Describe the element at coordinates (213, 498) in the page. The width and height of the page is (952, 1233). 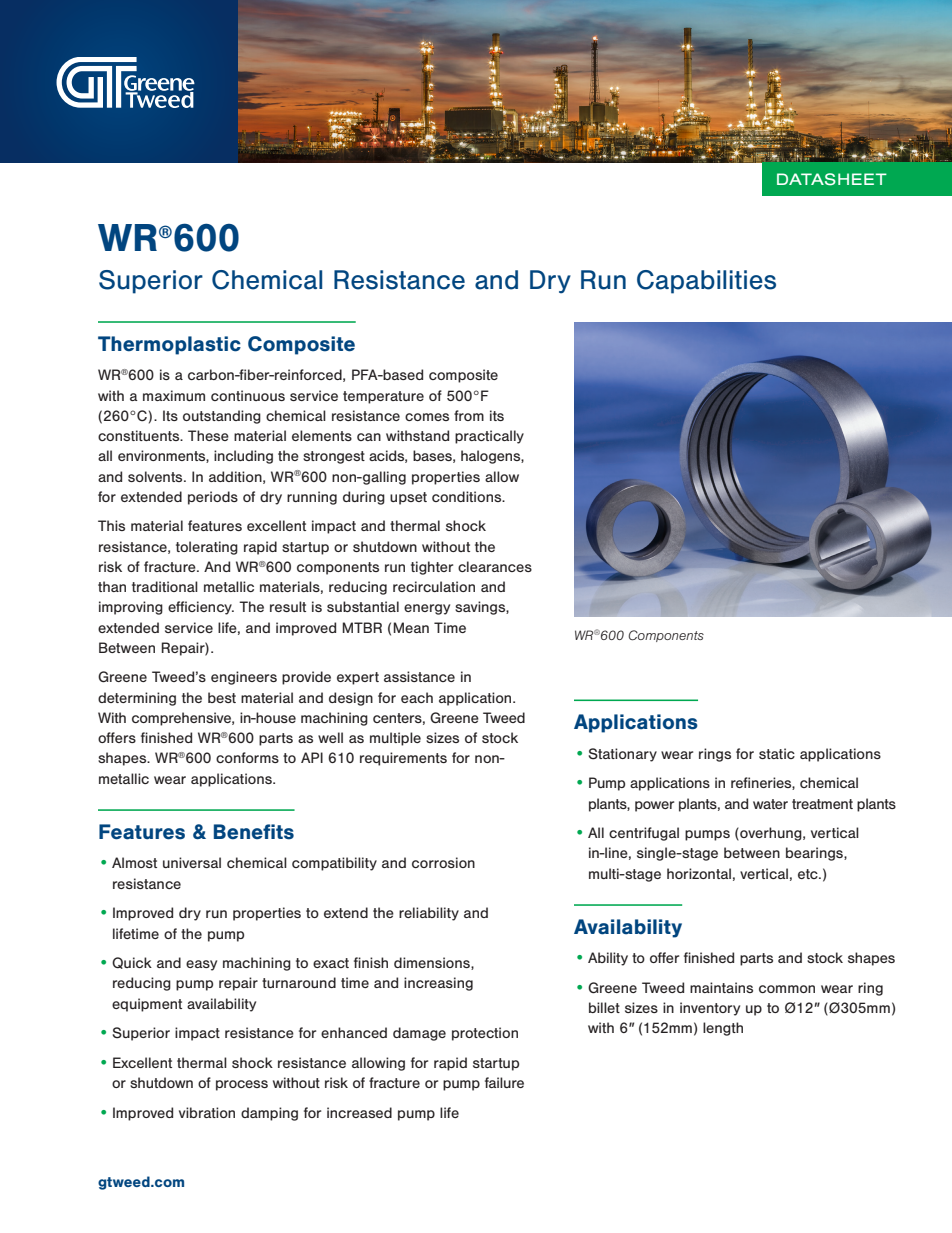
I see `periods` at that location.
